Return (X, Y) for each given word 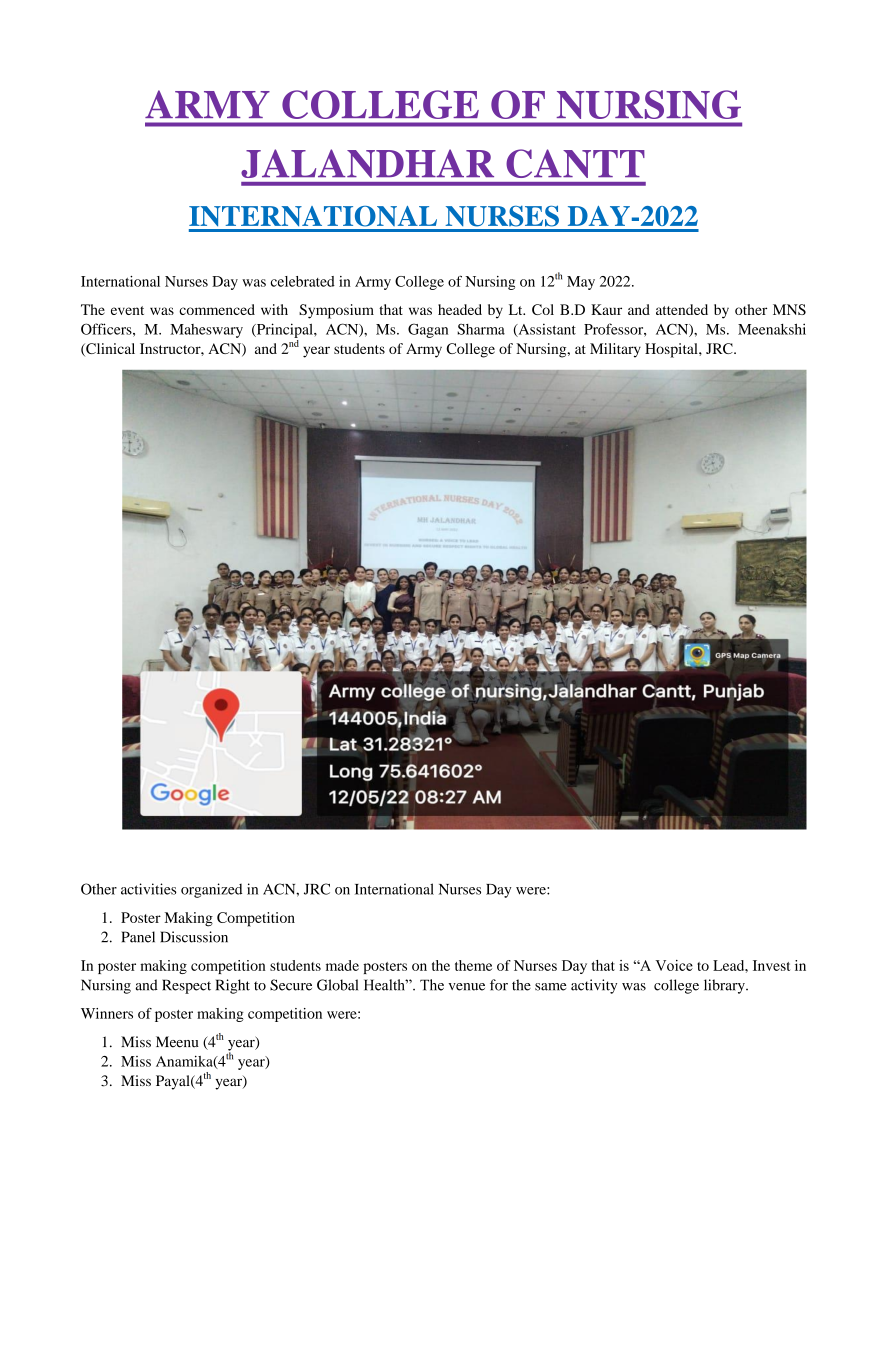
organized (211, 890)
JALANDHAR (367, 163)
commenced (217, 309)
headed (460, 309)
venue (466, 987)
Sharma (481, 329)
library (725, 986)
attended (682, 309)
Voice (674, 965)
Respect (186, 986)
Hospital (672, 350)
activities (149, 889)
